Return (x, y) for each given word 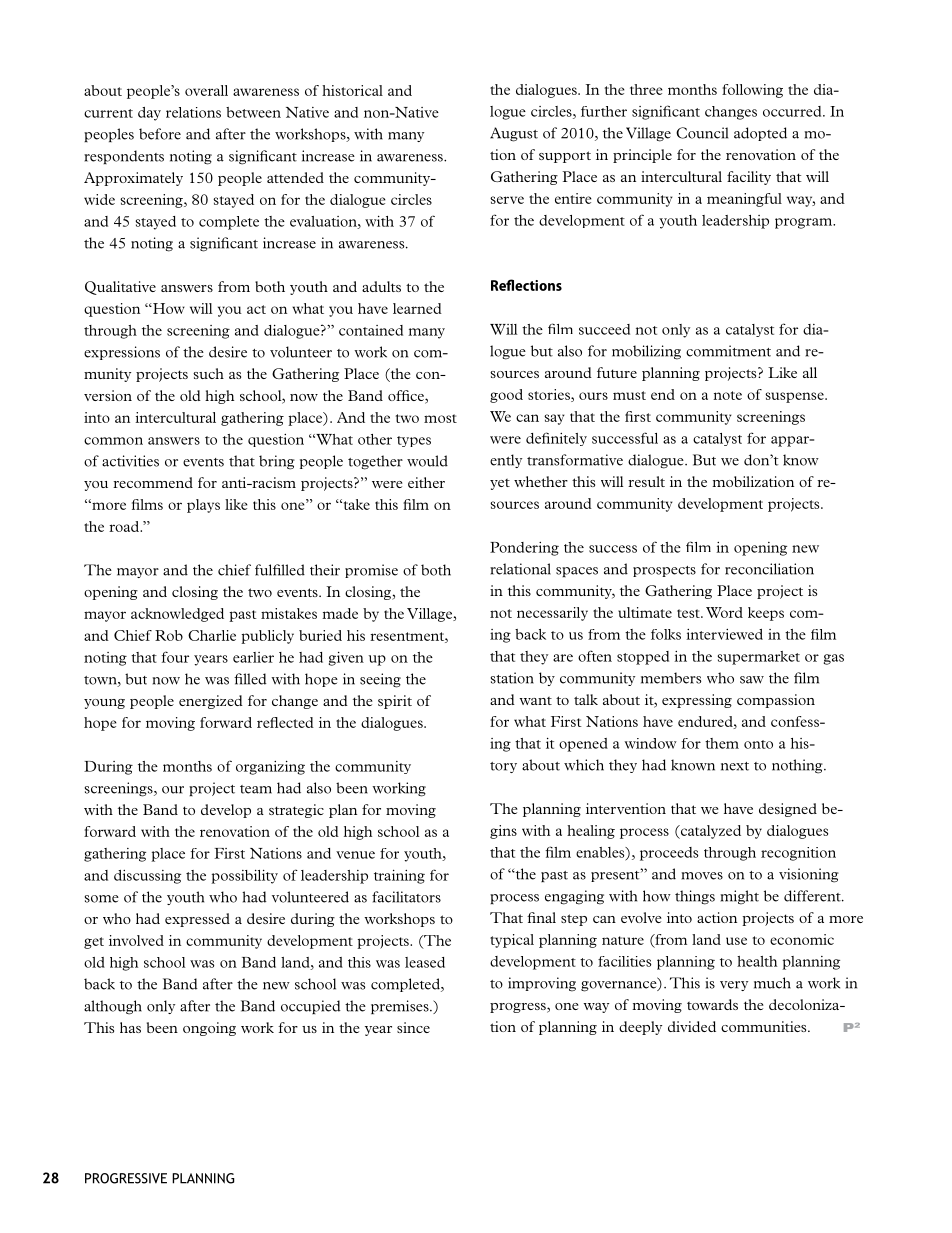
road (125, 526)
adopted (760, 134)
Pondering (524, 549)
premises (401, 1007)
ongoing (209, 1029)
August (514, 134)
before (160, 134)
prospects (664, 571)
